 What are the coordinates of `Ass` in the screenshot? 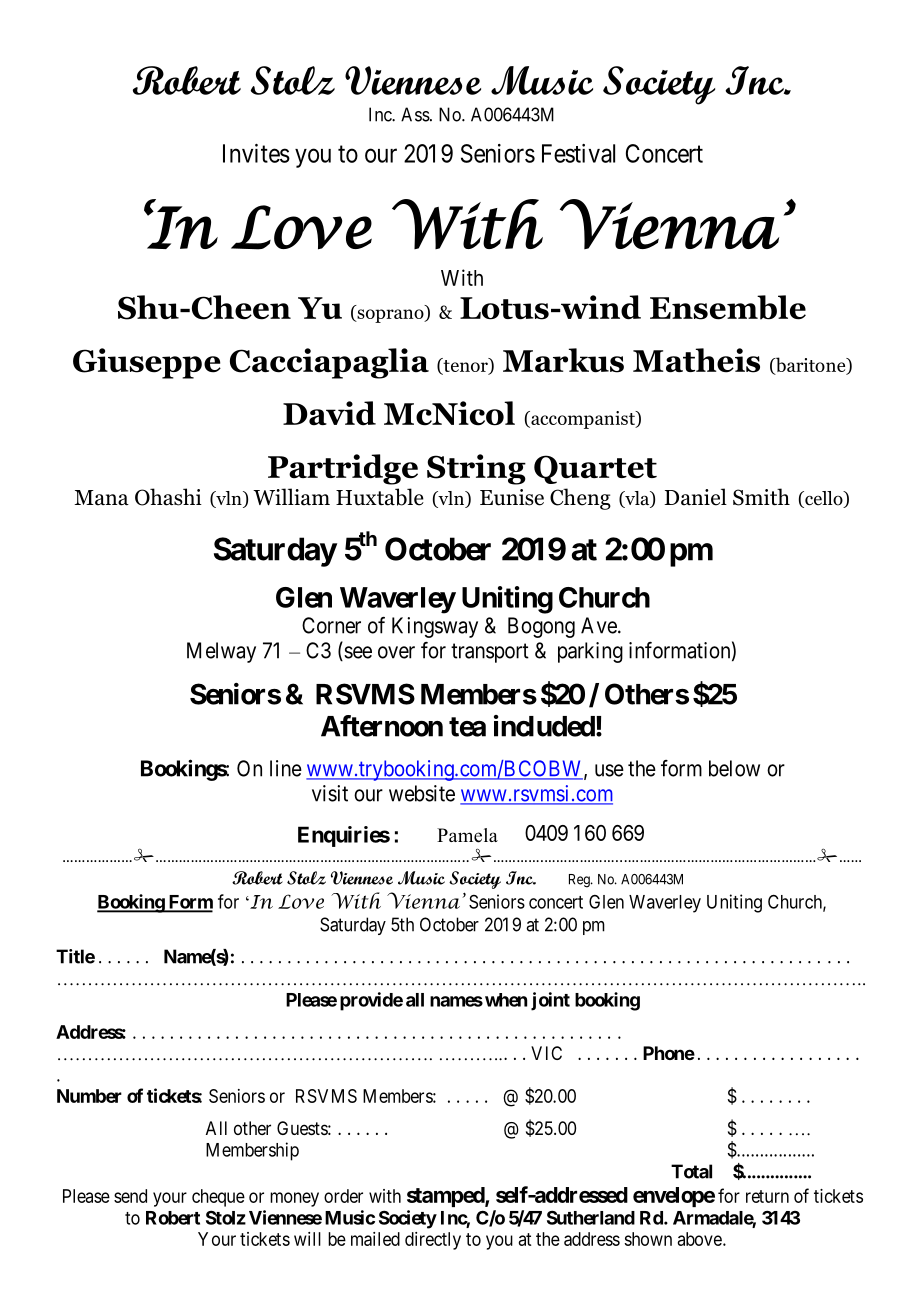 It's located at (415, 114).
